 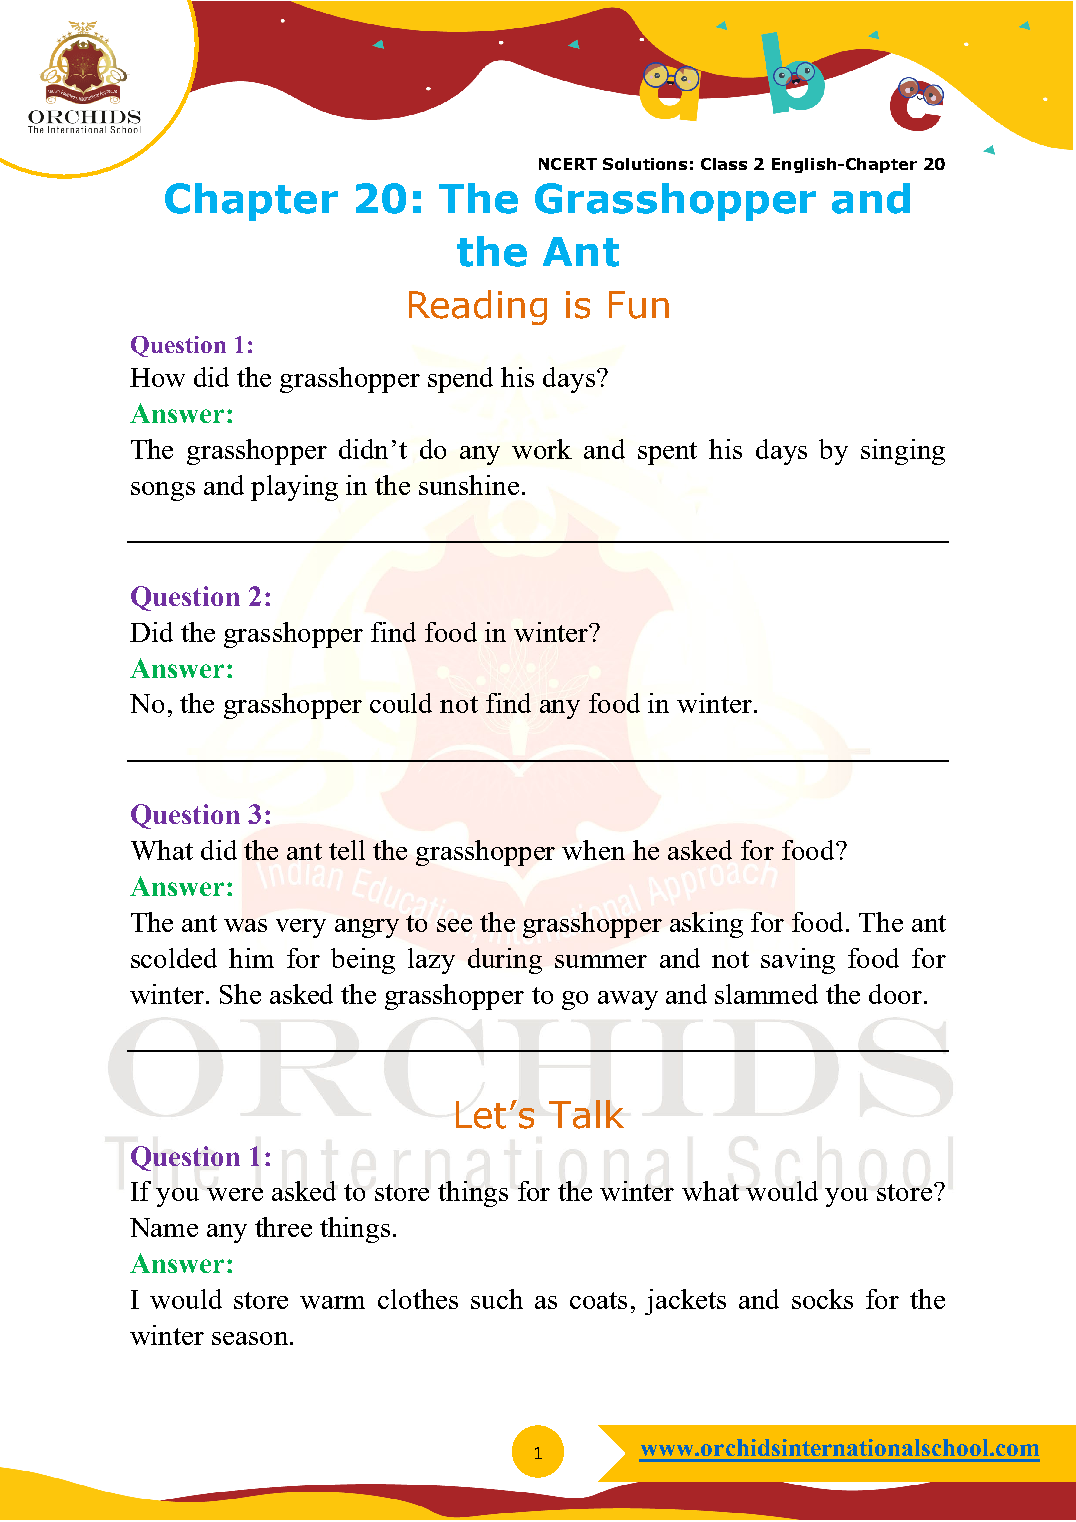 What do you see at coordinates (497, 1299) in the image?
I see `such` at bounding box center [497, 1299].
